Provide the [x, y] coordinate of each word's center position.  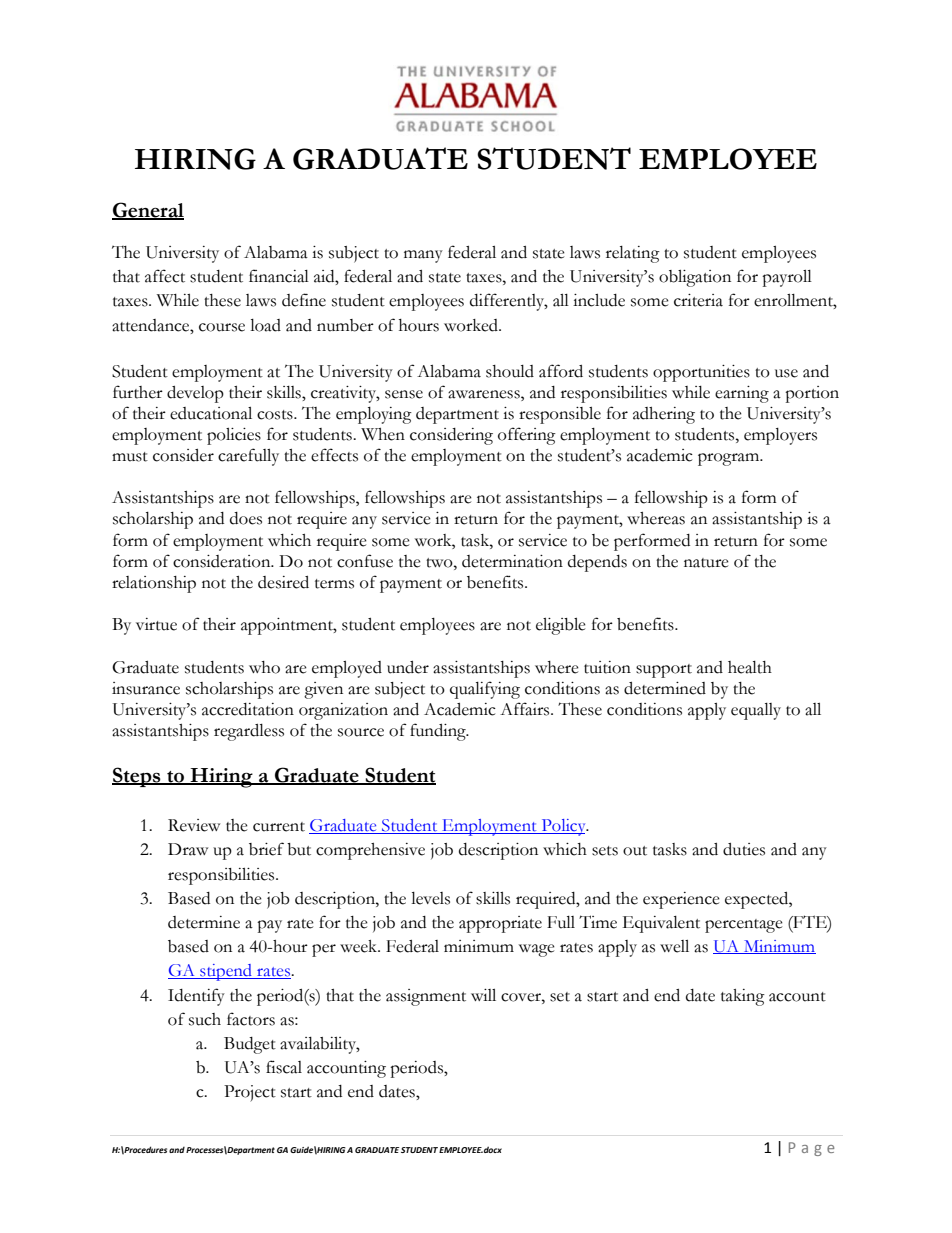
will [483, 995]
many [423, 256]
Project [250, 1093]
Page [811, 1149]
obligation [695, 278]
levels [430, 898]
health [750, 667]
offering [527, 436]
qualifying [485, 690]
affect [165, 276]
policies [234, 436]
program [730, 459]
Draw [188, 849]
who [264, 667]
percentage [744, 926]
